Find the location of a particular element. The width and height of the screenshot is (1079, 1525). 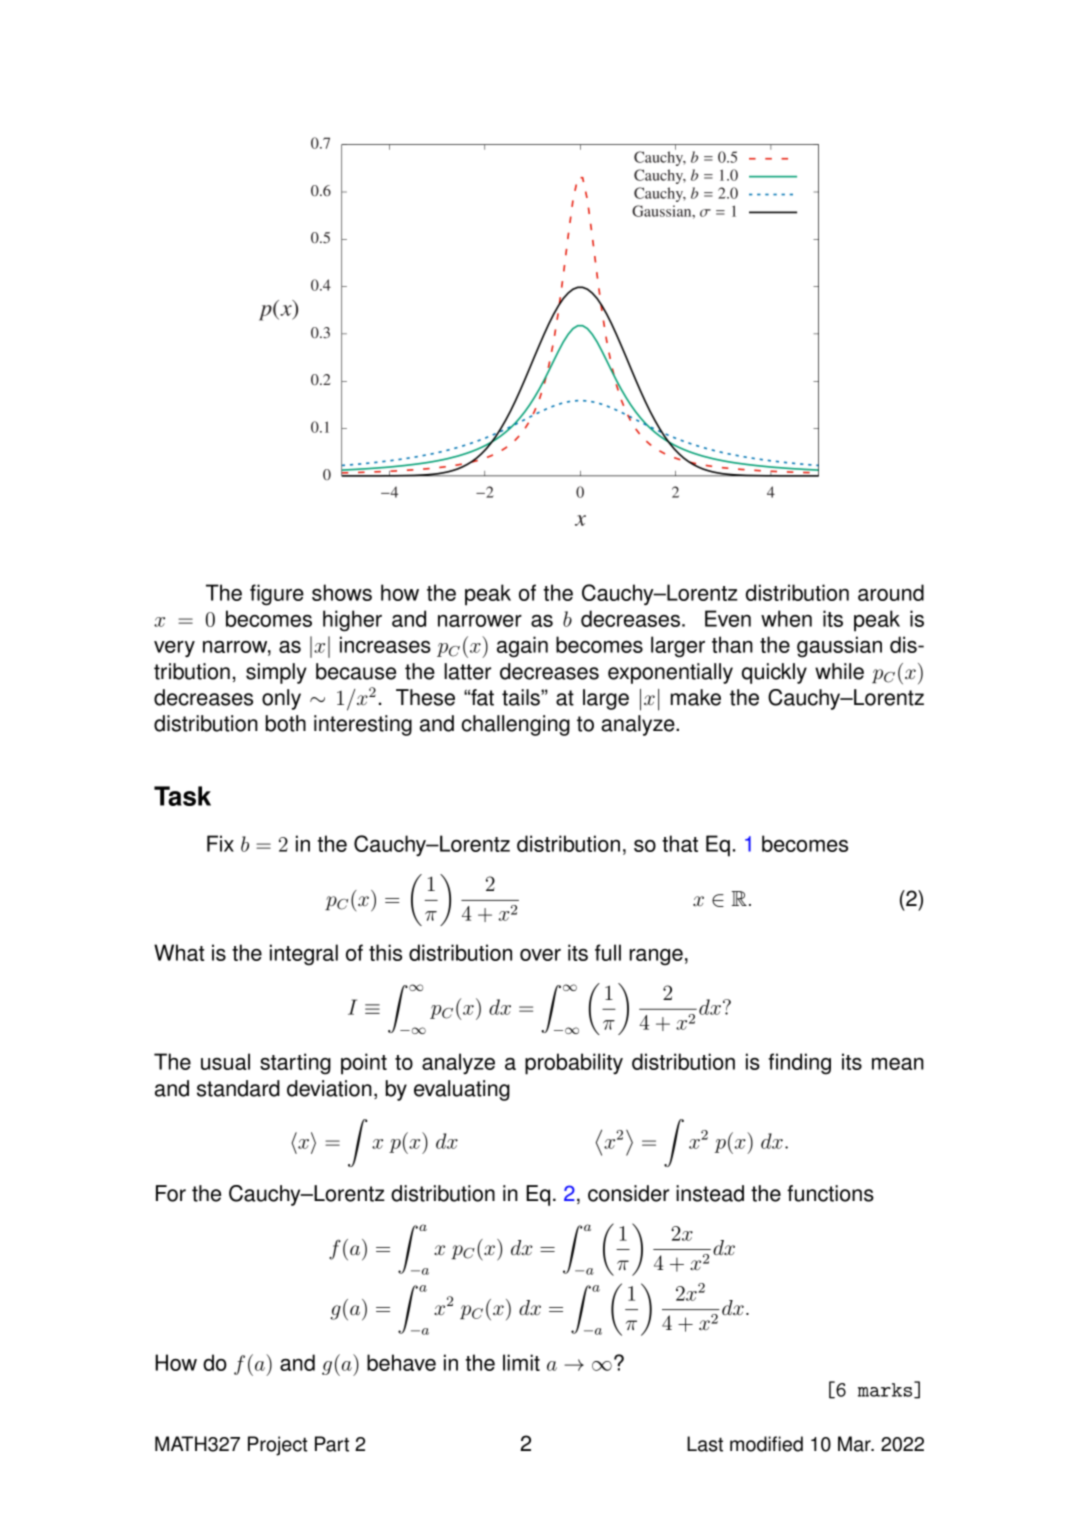

finding is located at coordinates (799, 1064).
